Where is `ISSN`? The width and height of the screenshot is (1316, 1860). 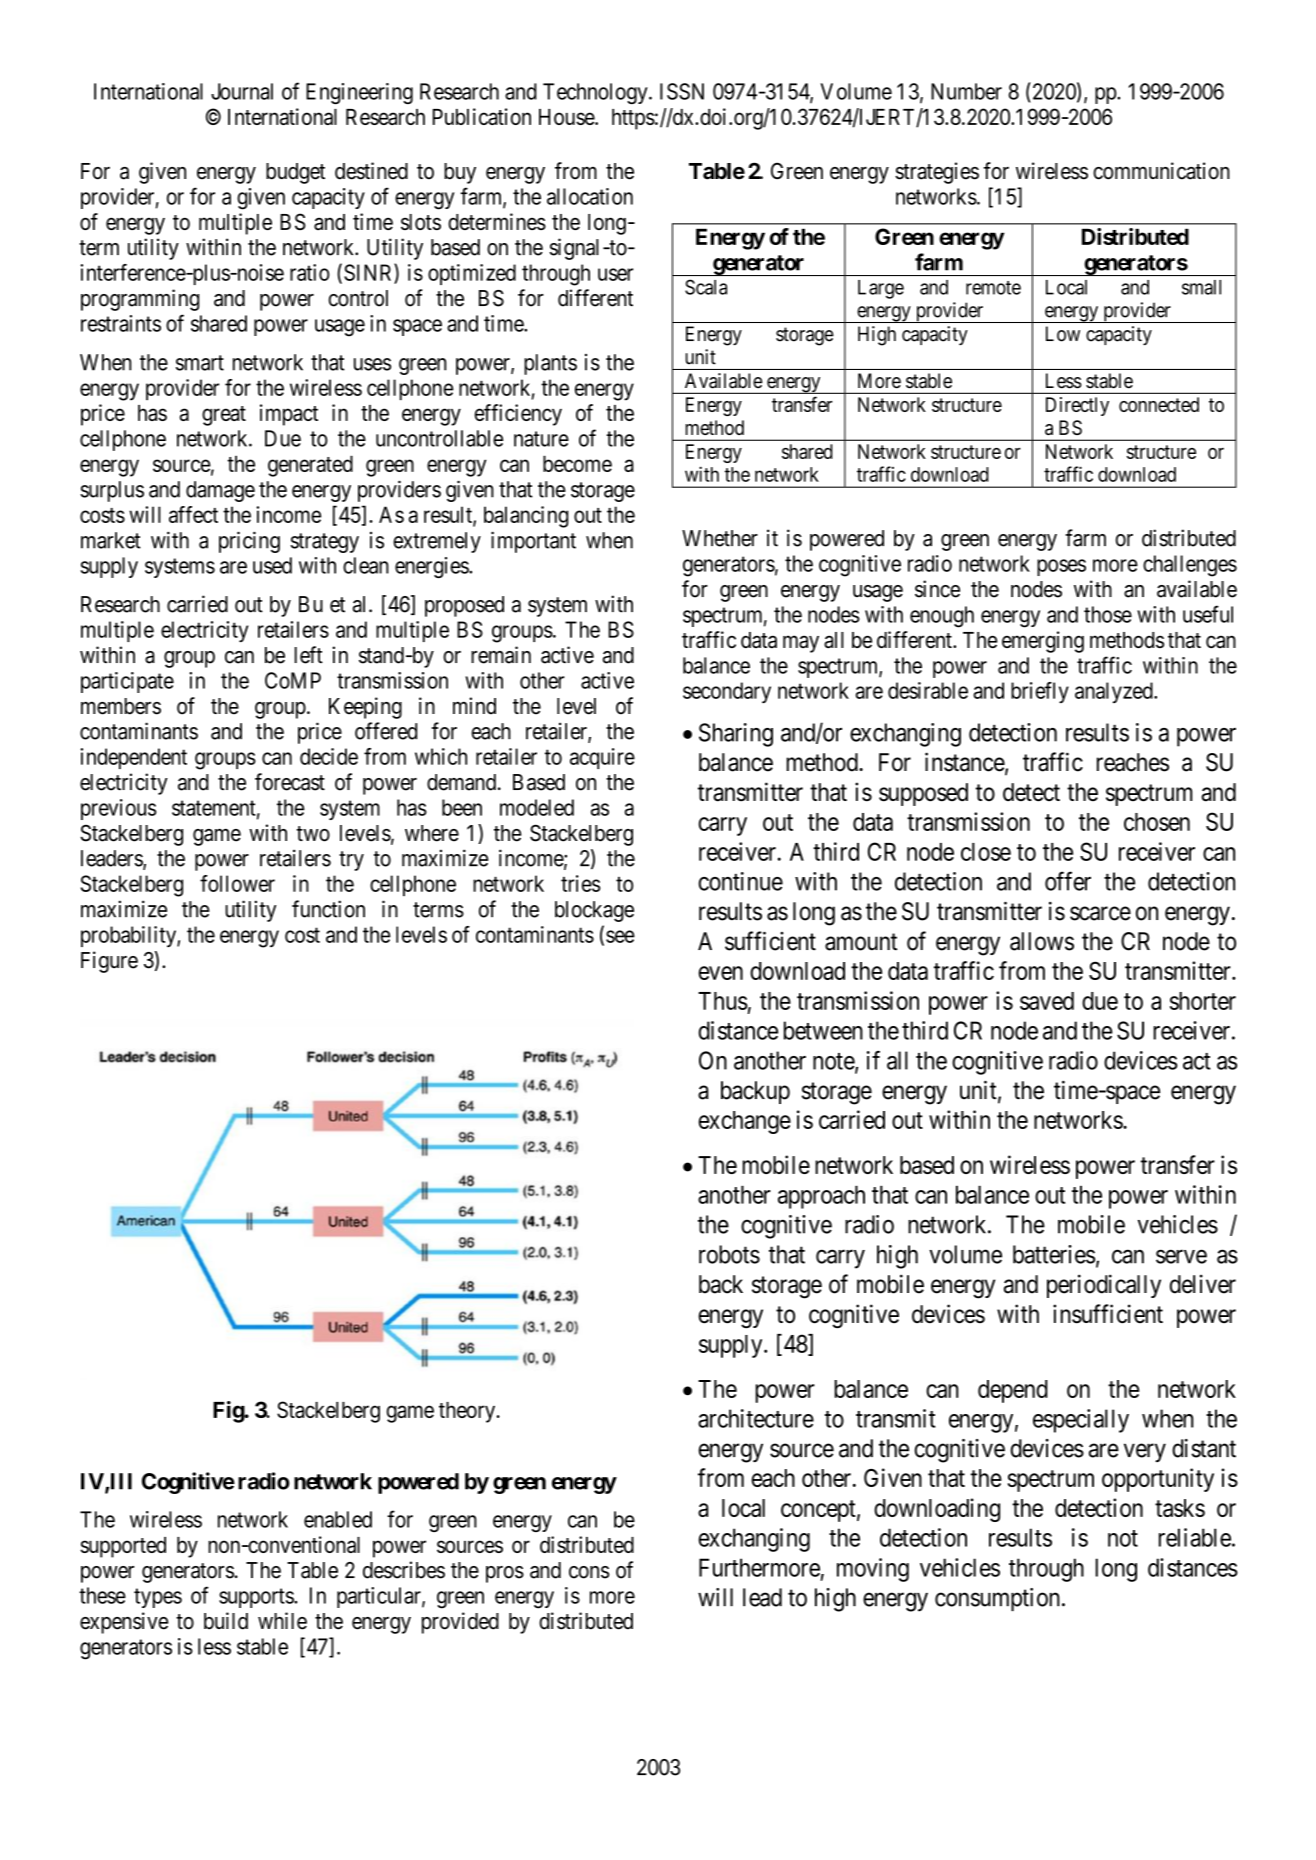 ISSN is located at coordinates (682, 91).
